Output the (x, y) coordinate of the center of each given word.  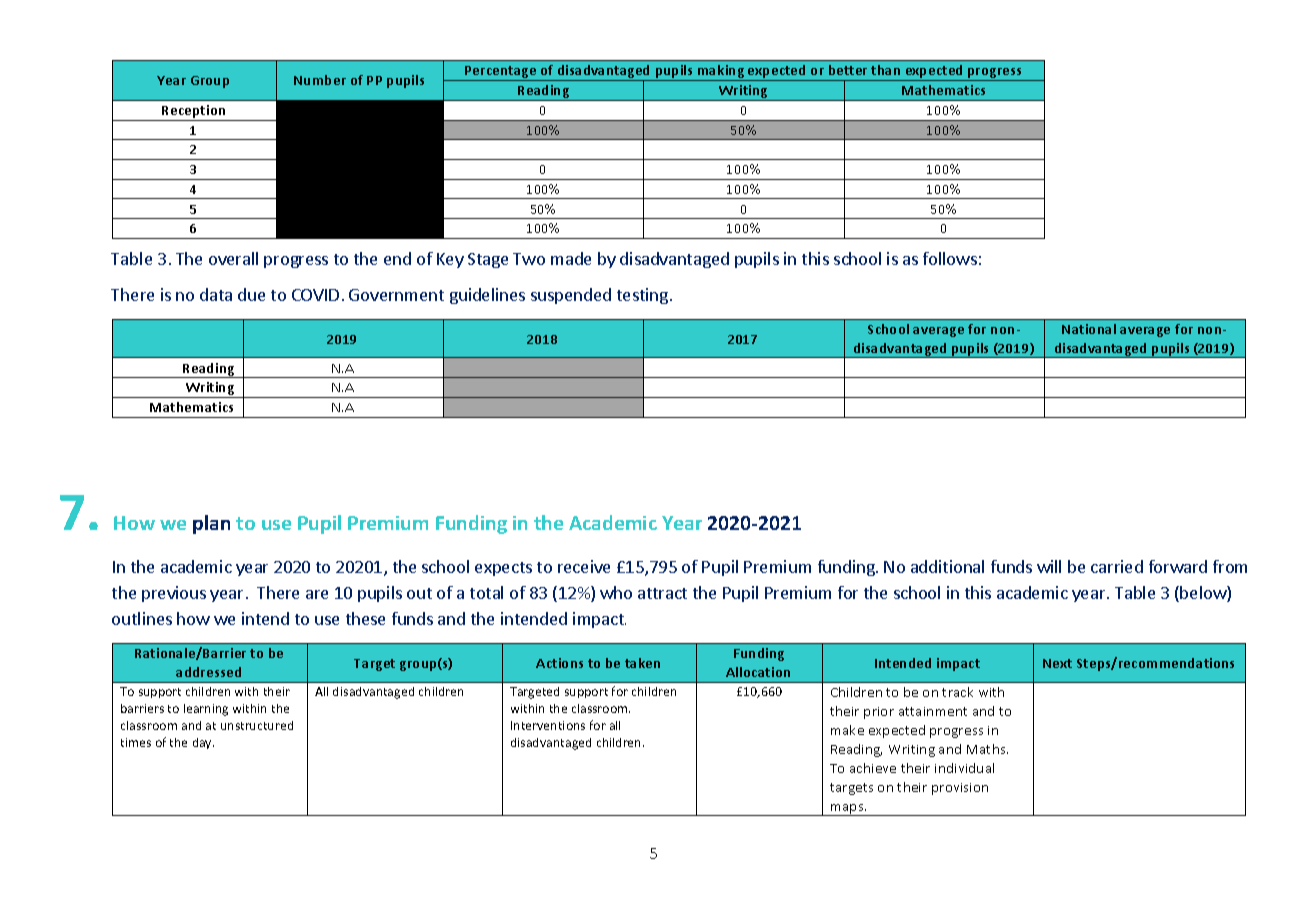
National (1089, 329)
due (251, 294)
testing (642, 296)
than (885, 70)
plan (211, 524)
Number (320, 80)
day (203, 743)
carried (1117, 566)
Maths (987, 749)
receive (584, 566)
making (721, 73)
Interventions (548, 725)
